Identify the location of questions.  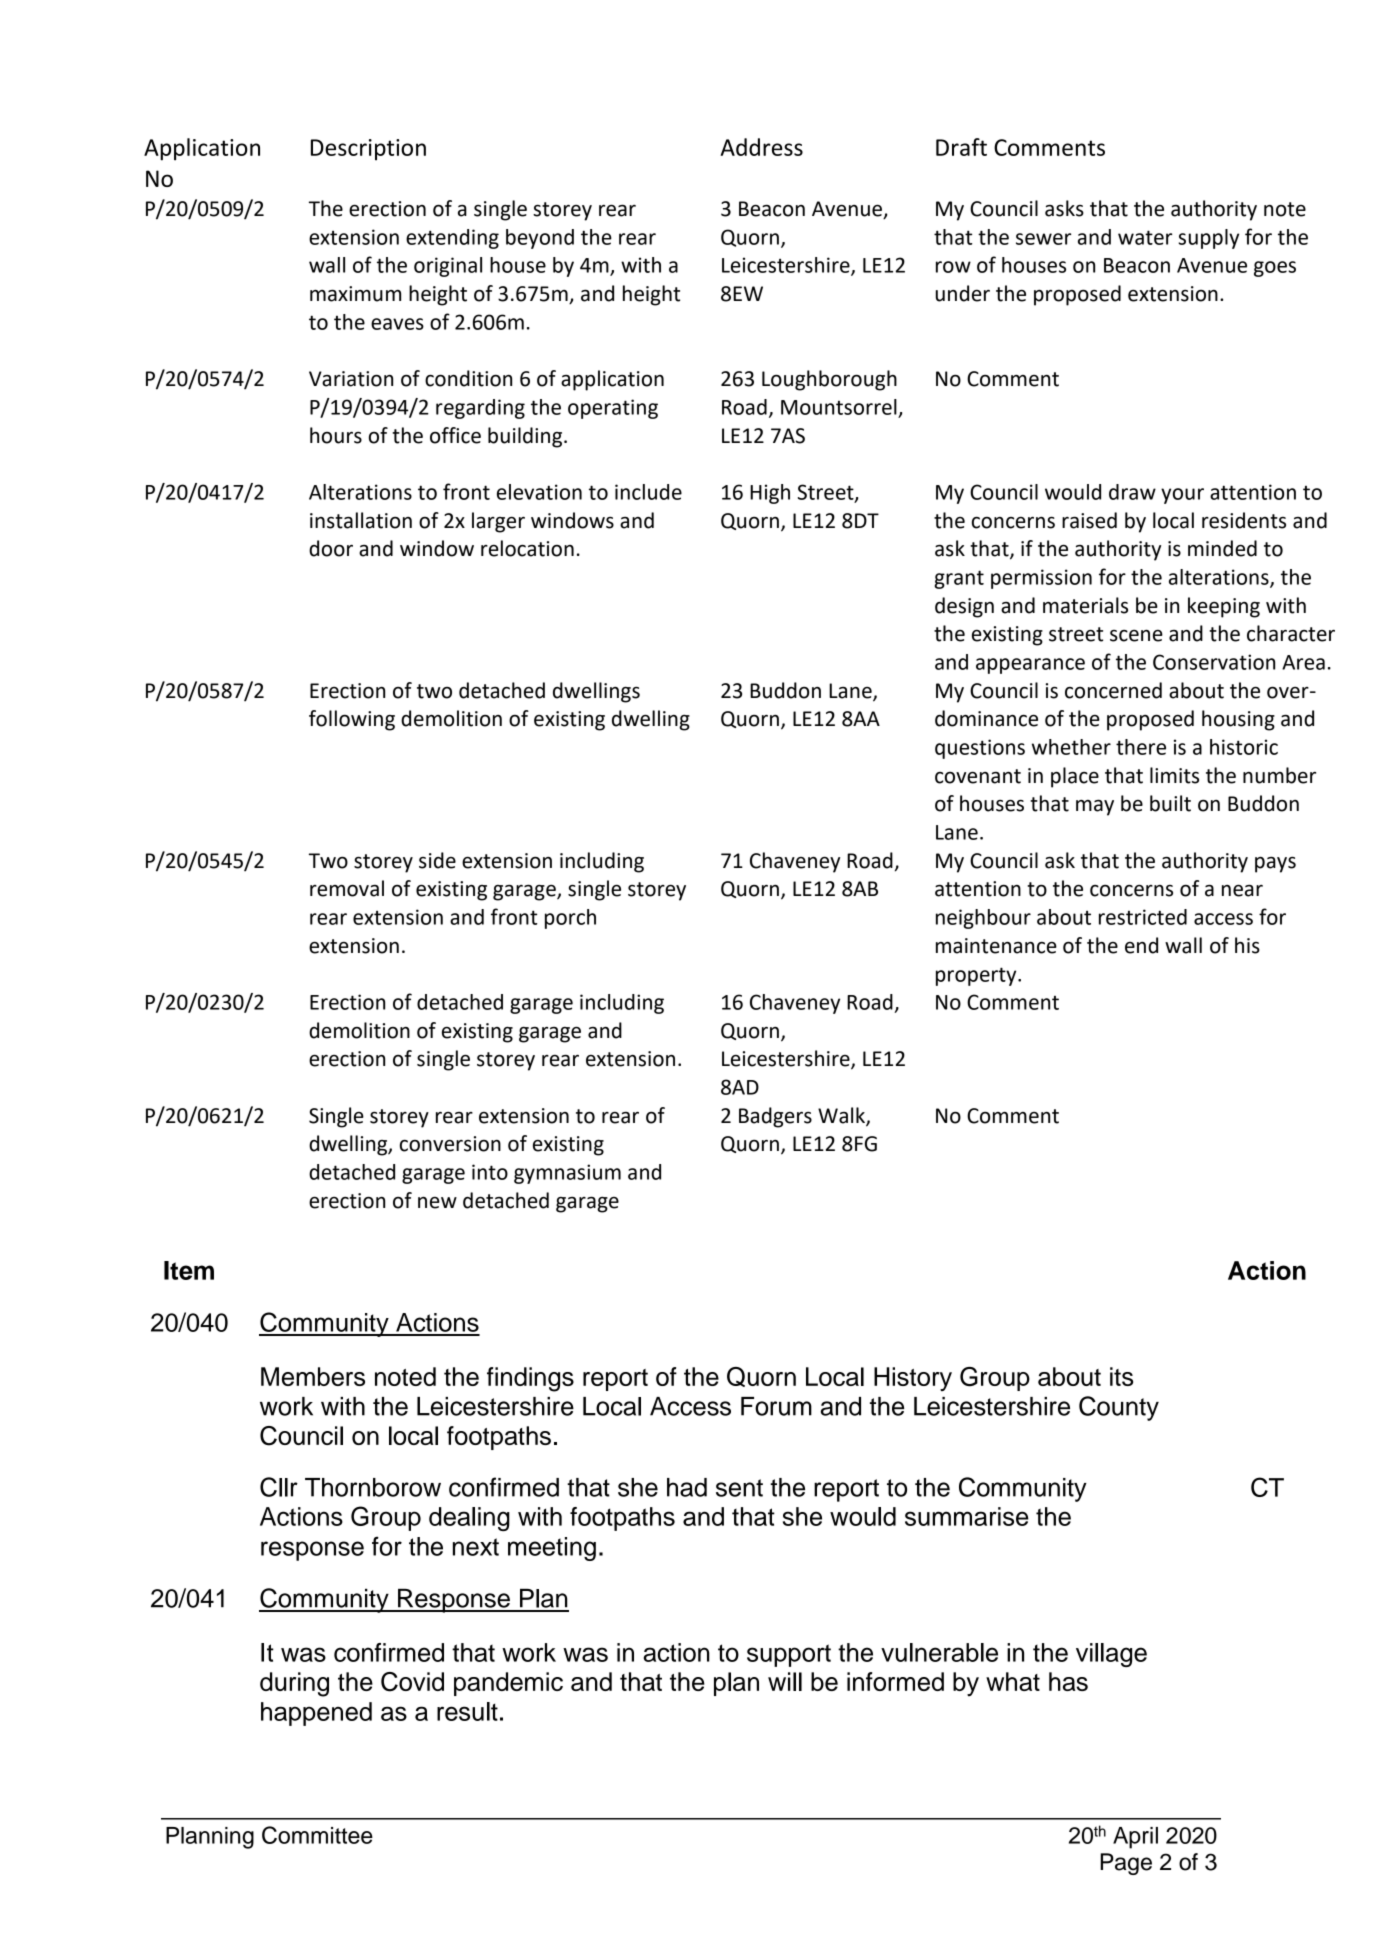
(980, 749).
